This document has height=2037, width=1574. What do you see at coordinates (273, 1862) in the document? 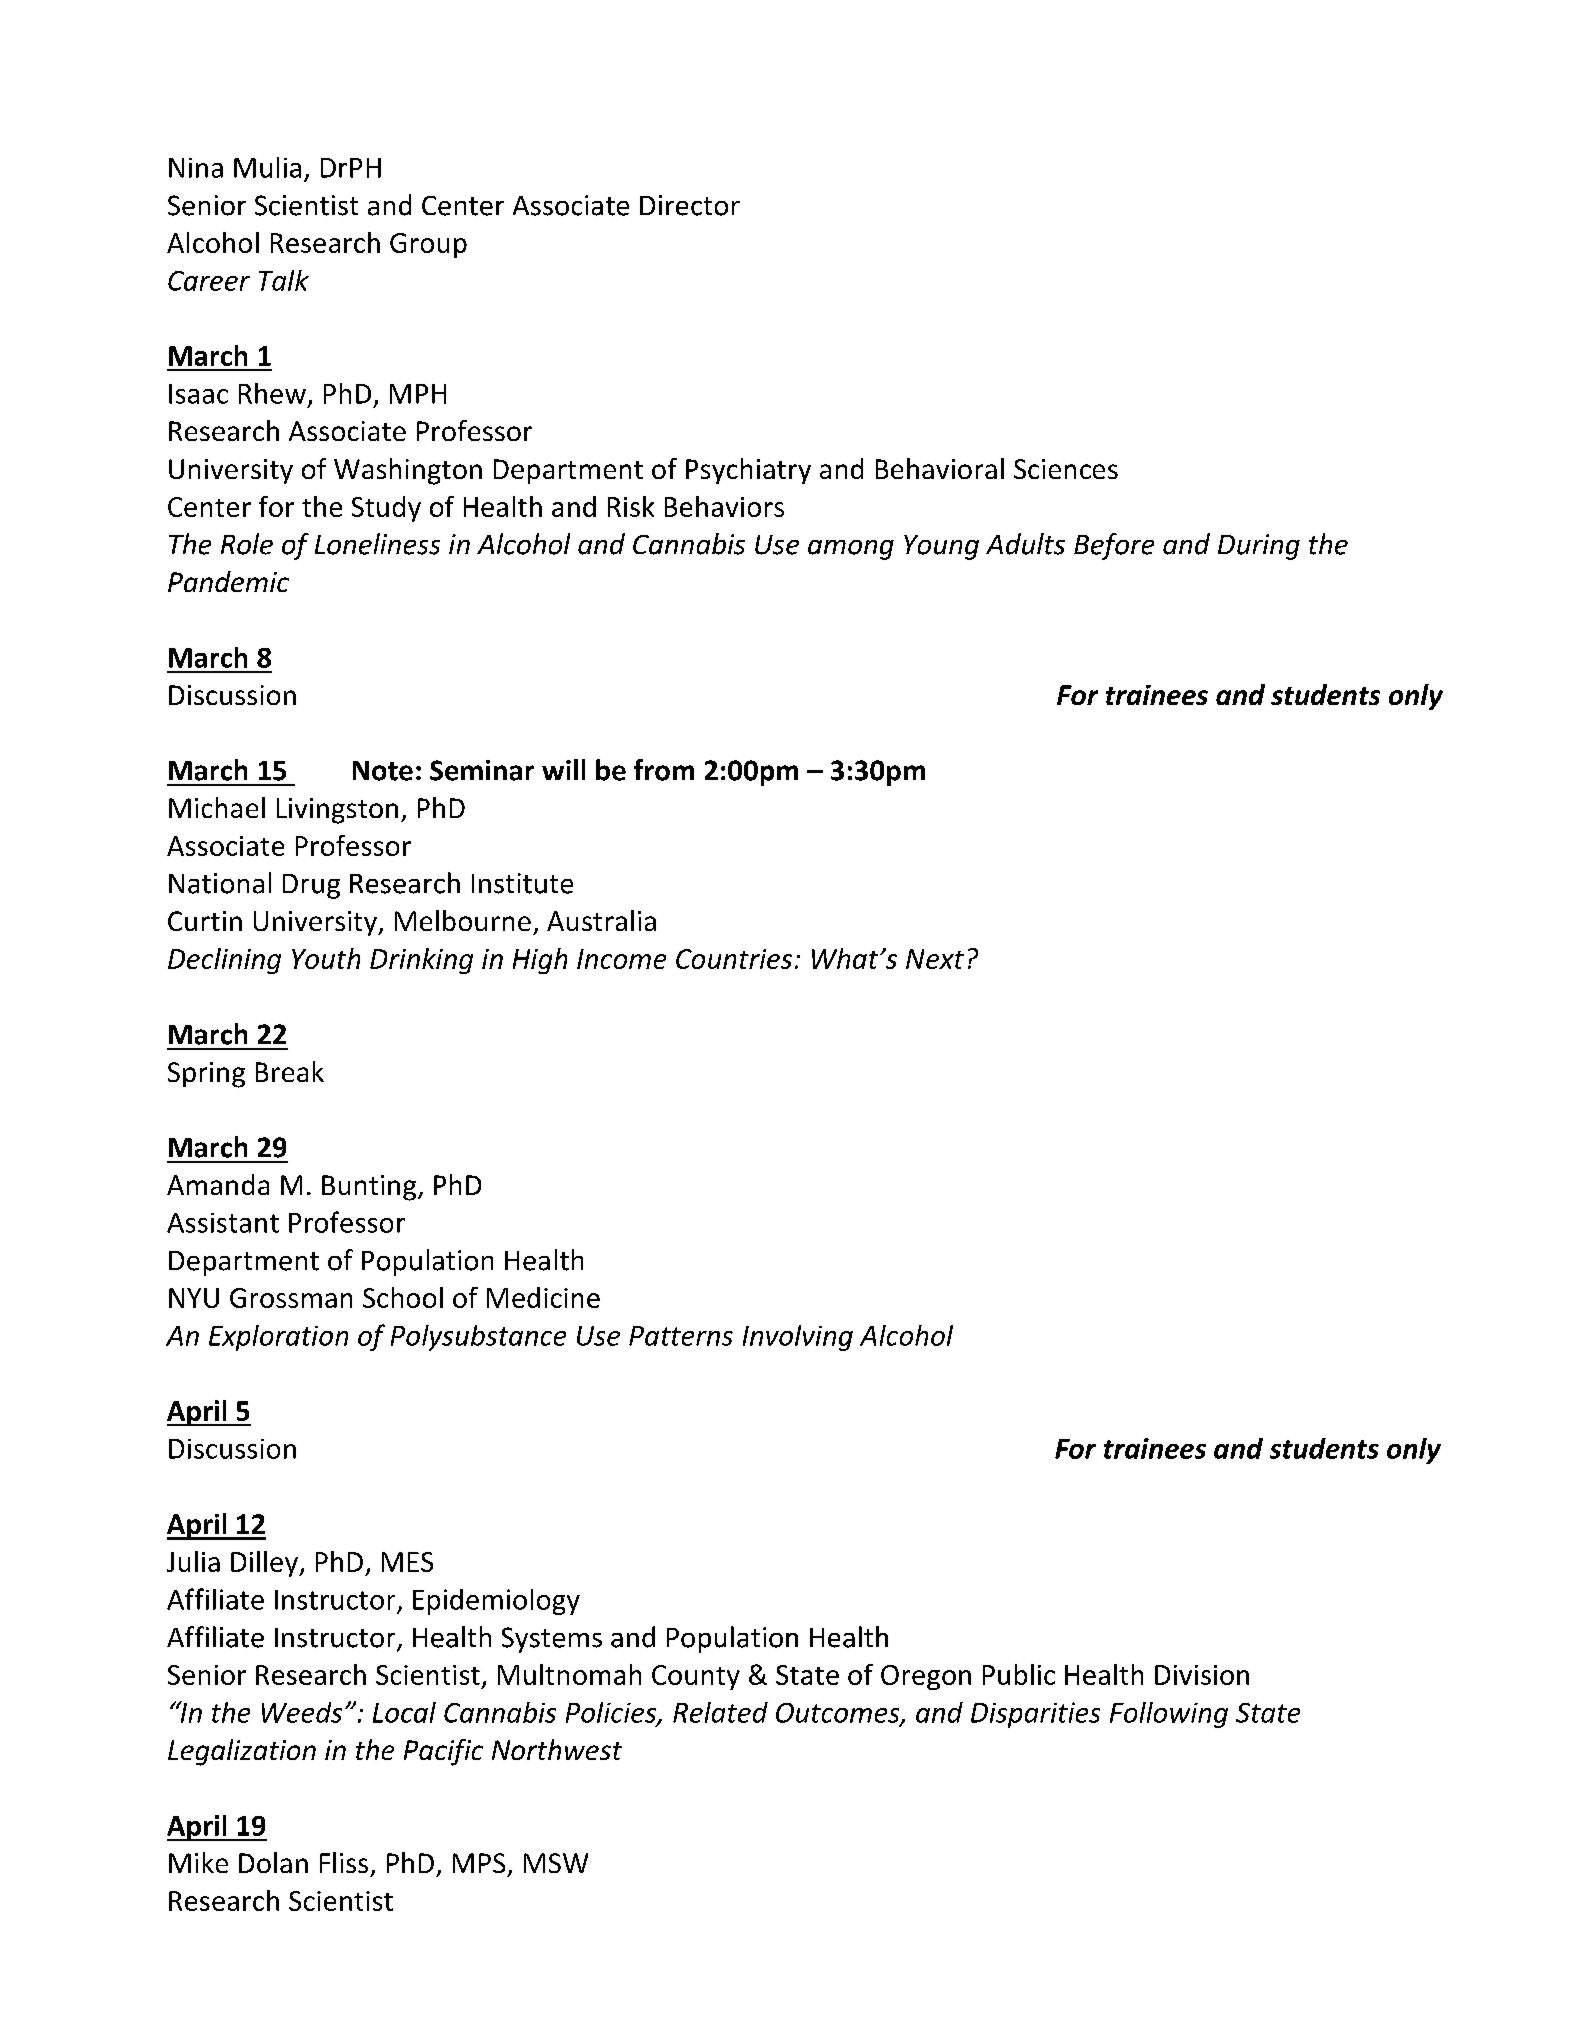
I see `Dolan` at bounding box center [273, 1862].
